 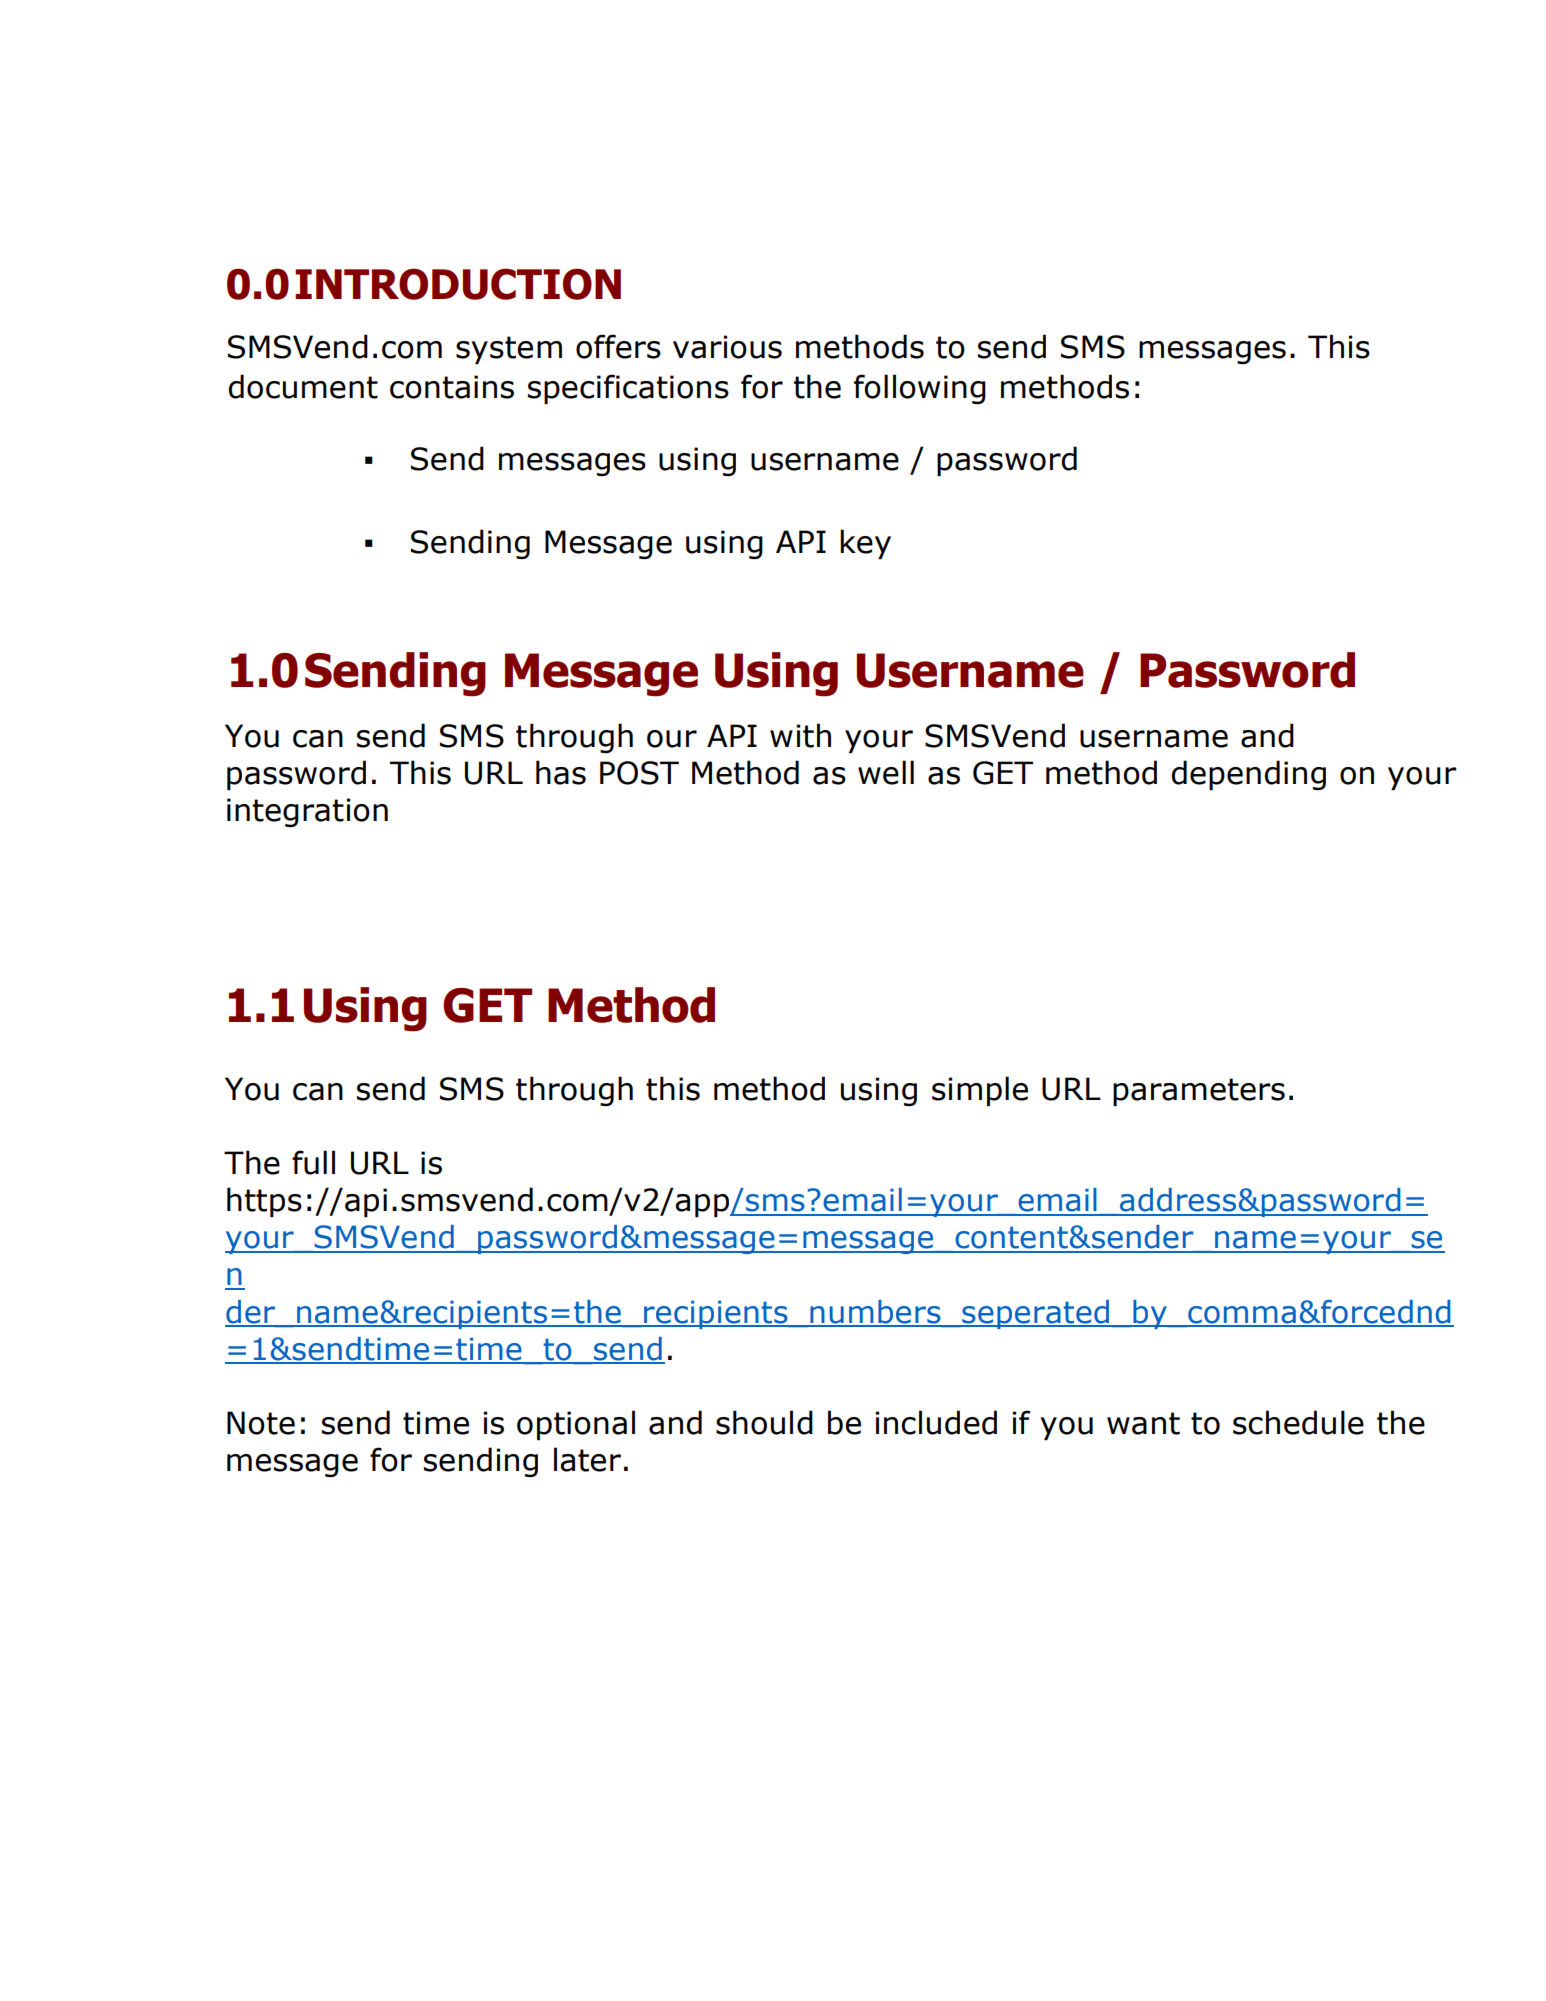 What do you see at coordinates (800, 735) in the screenshot?
I see `with` at bounding box center [800, 735].
